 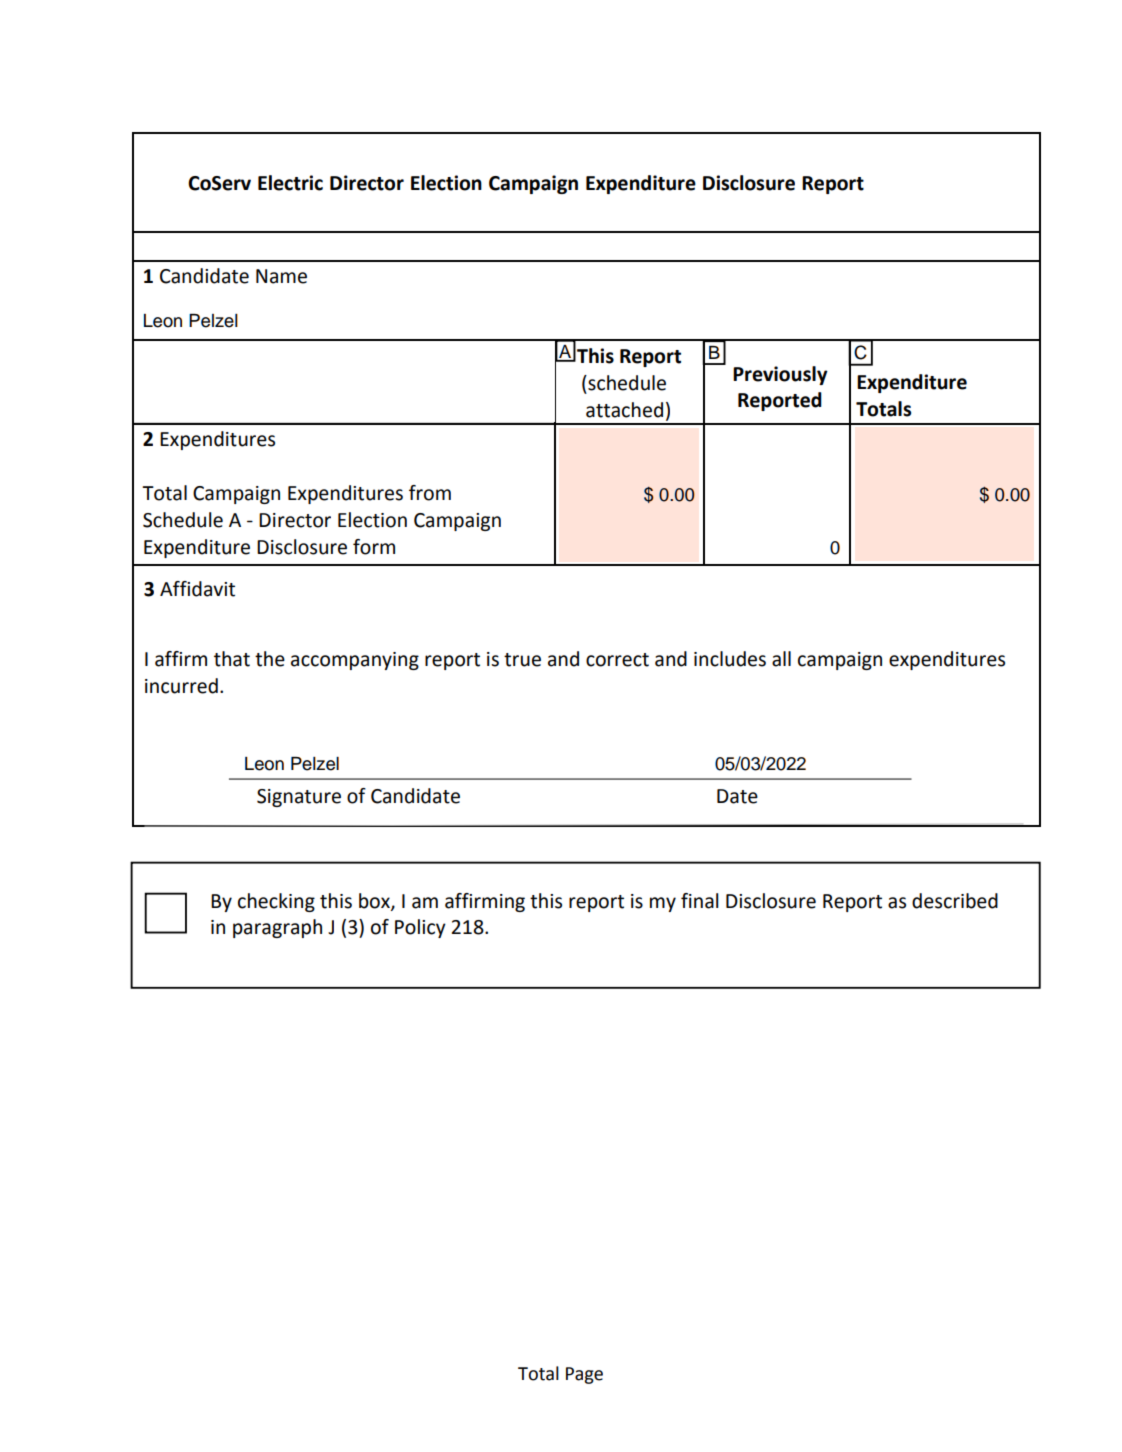 I want to click on box, so click(x=375, y=901).
